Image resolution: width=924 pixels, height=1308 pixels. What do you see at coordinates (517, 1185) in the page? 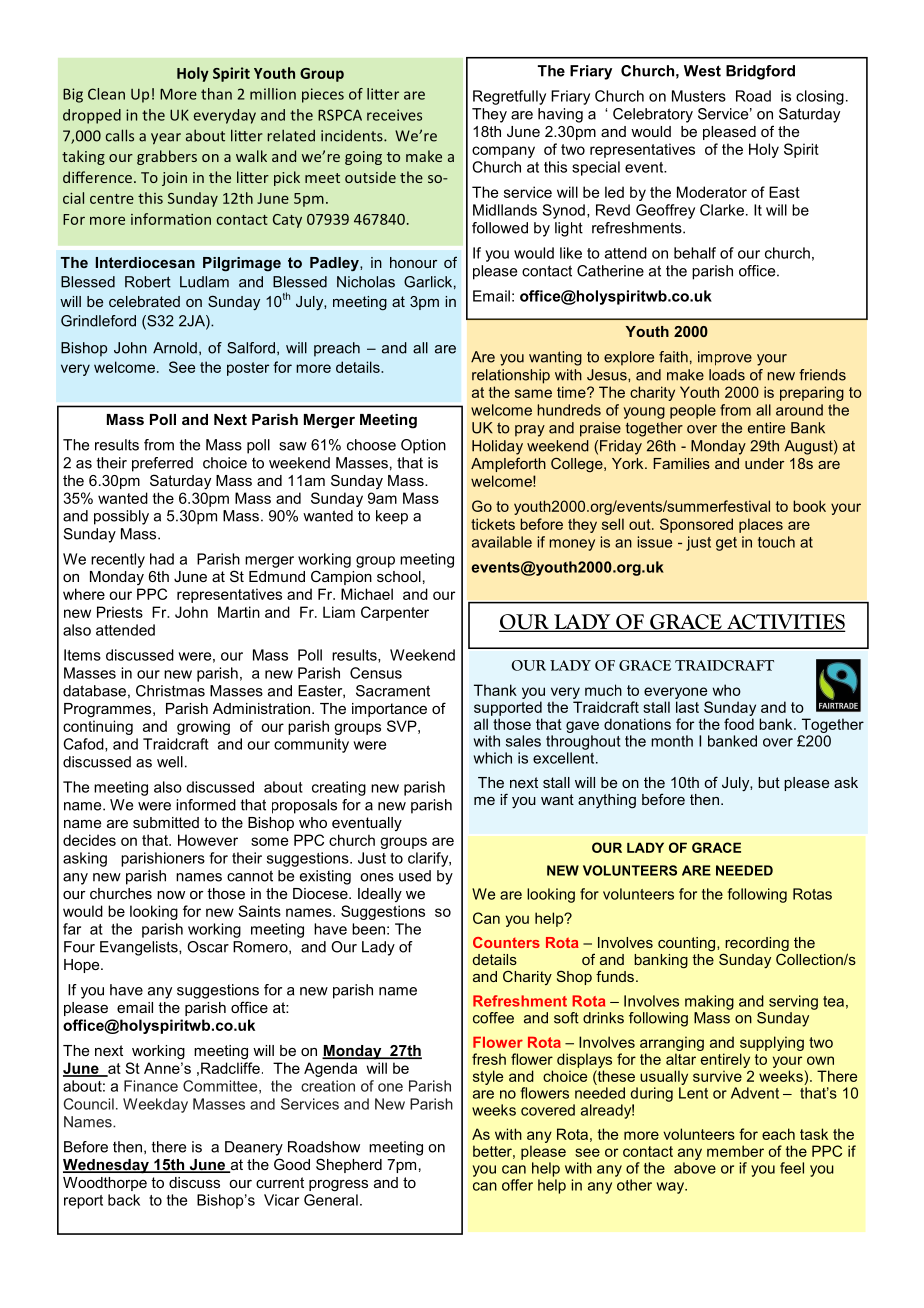
I see `offer` at bounding box center [517, 1185].
